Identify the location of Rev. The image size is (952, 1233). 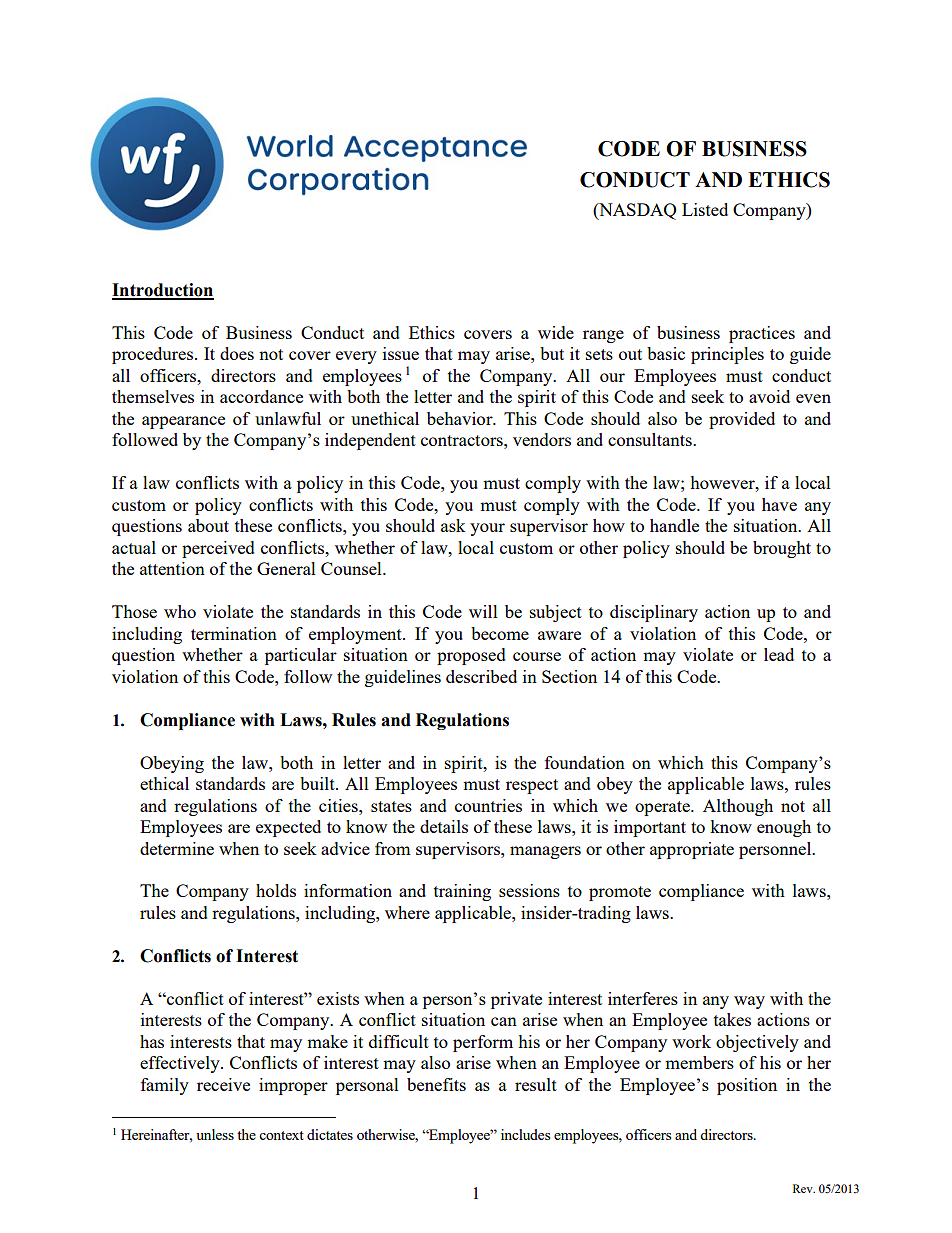
(804, 1188).
